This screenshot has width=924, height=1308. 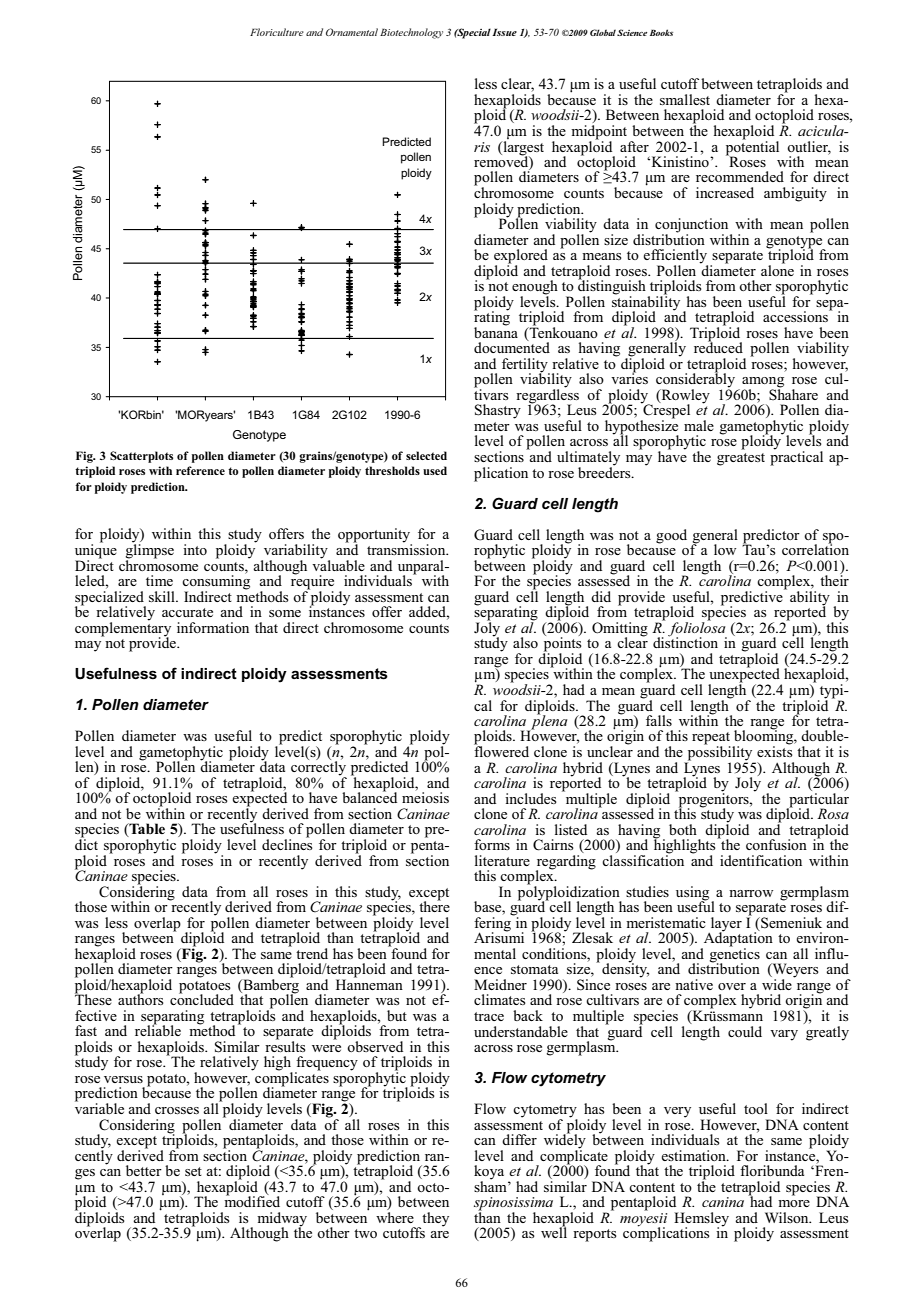 What do you see at coordinates (187, 612) in the screenshot?
I see `accurate` at bounding box center [187, 612].
